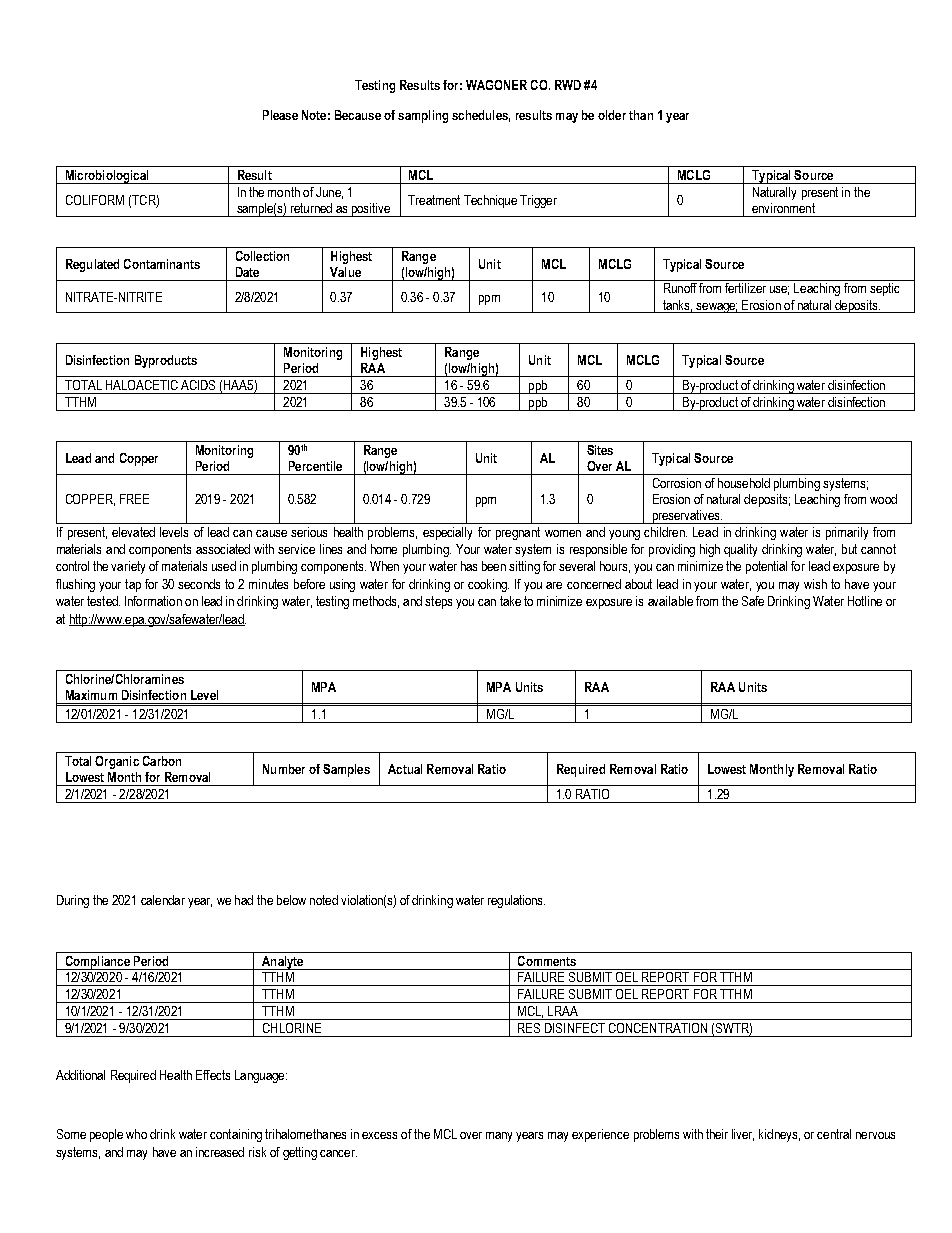 The image size is (952, 1233). I want to click on central, so click(834, 1134).
